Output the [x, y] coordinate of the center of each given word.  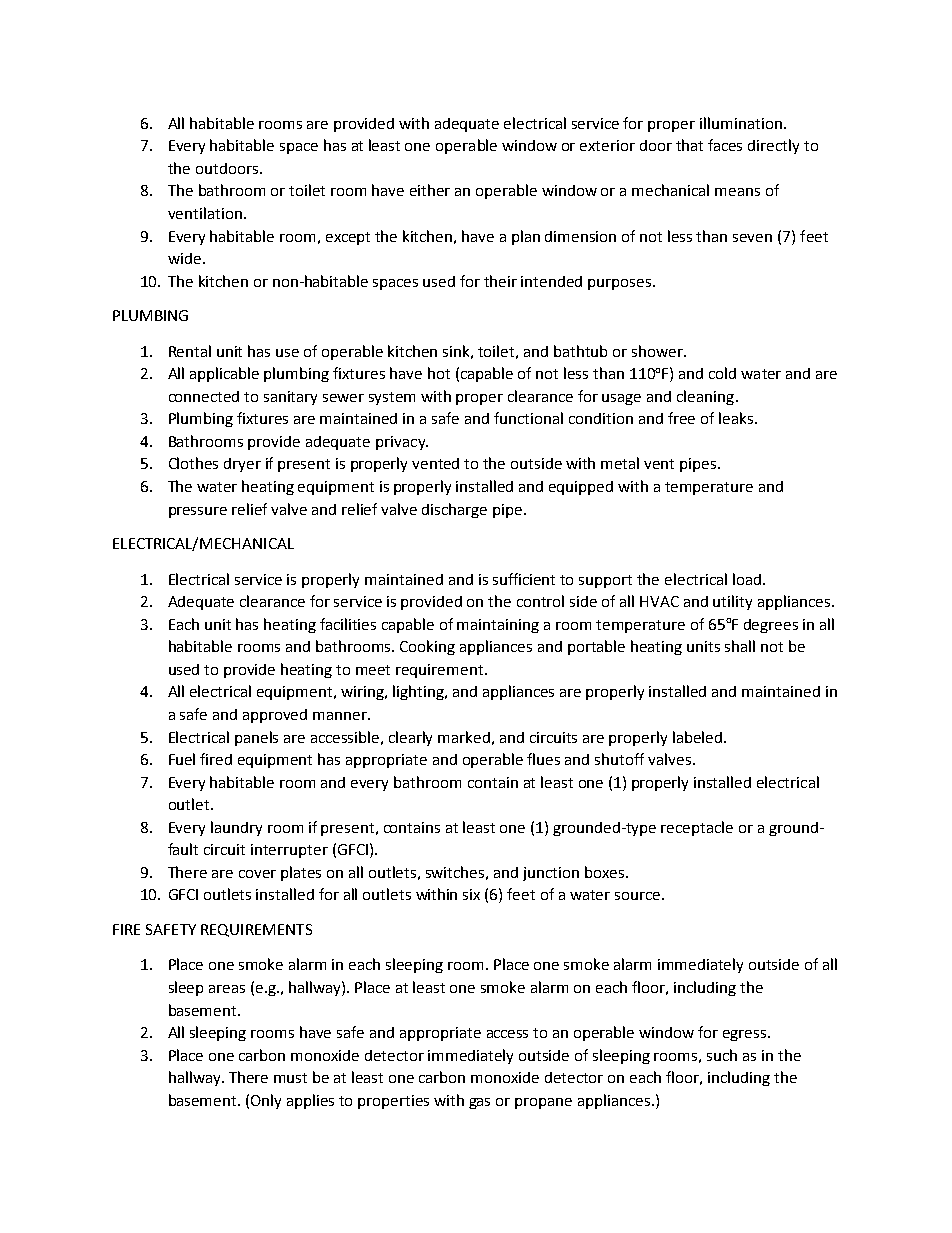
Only [266, 1101]
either [430, 190]
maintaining [498, 626]
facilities [348, 624]
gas [479, 1103]
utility [732, 602]
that [689, 145]
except [348, 238]
